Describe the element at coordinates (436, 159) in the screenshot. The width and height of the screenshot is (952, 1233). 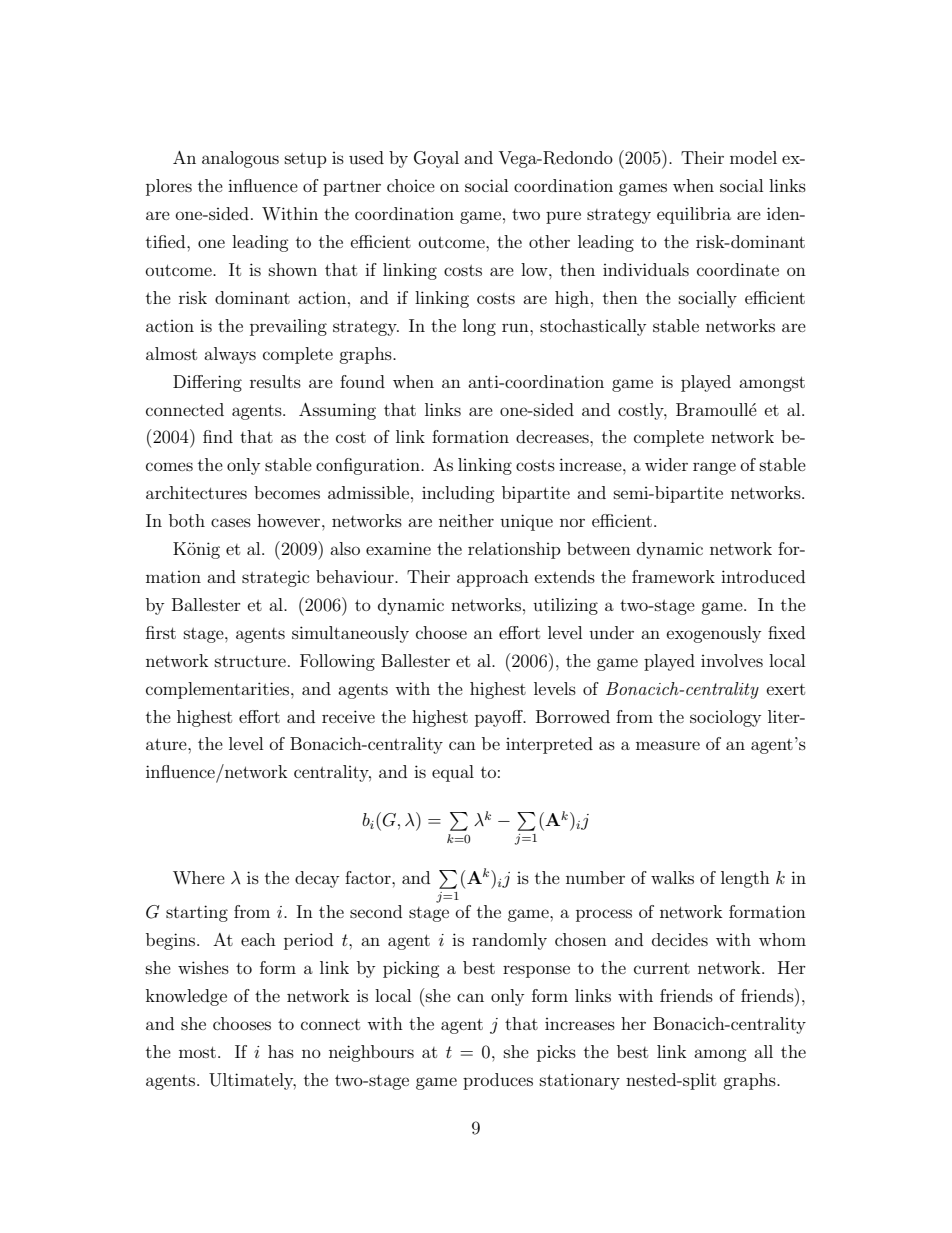
I see `Goyal` at that location.
